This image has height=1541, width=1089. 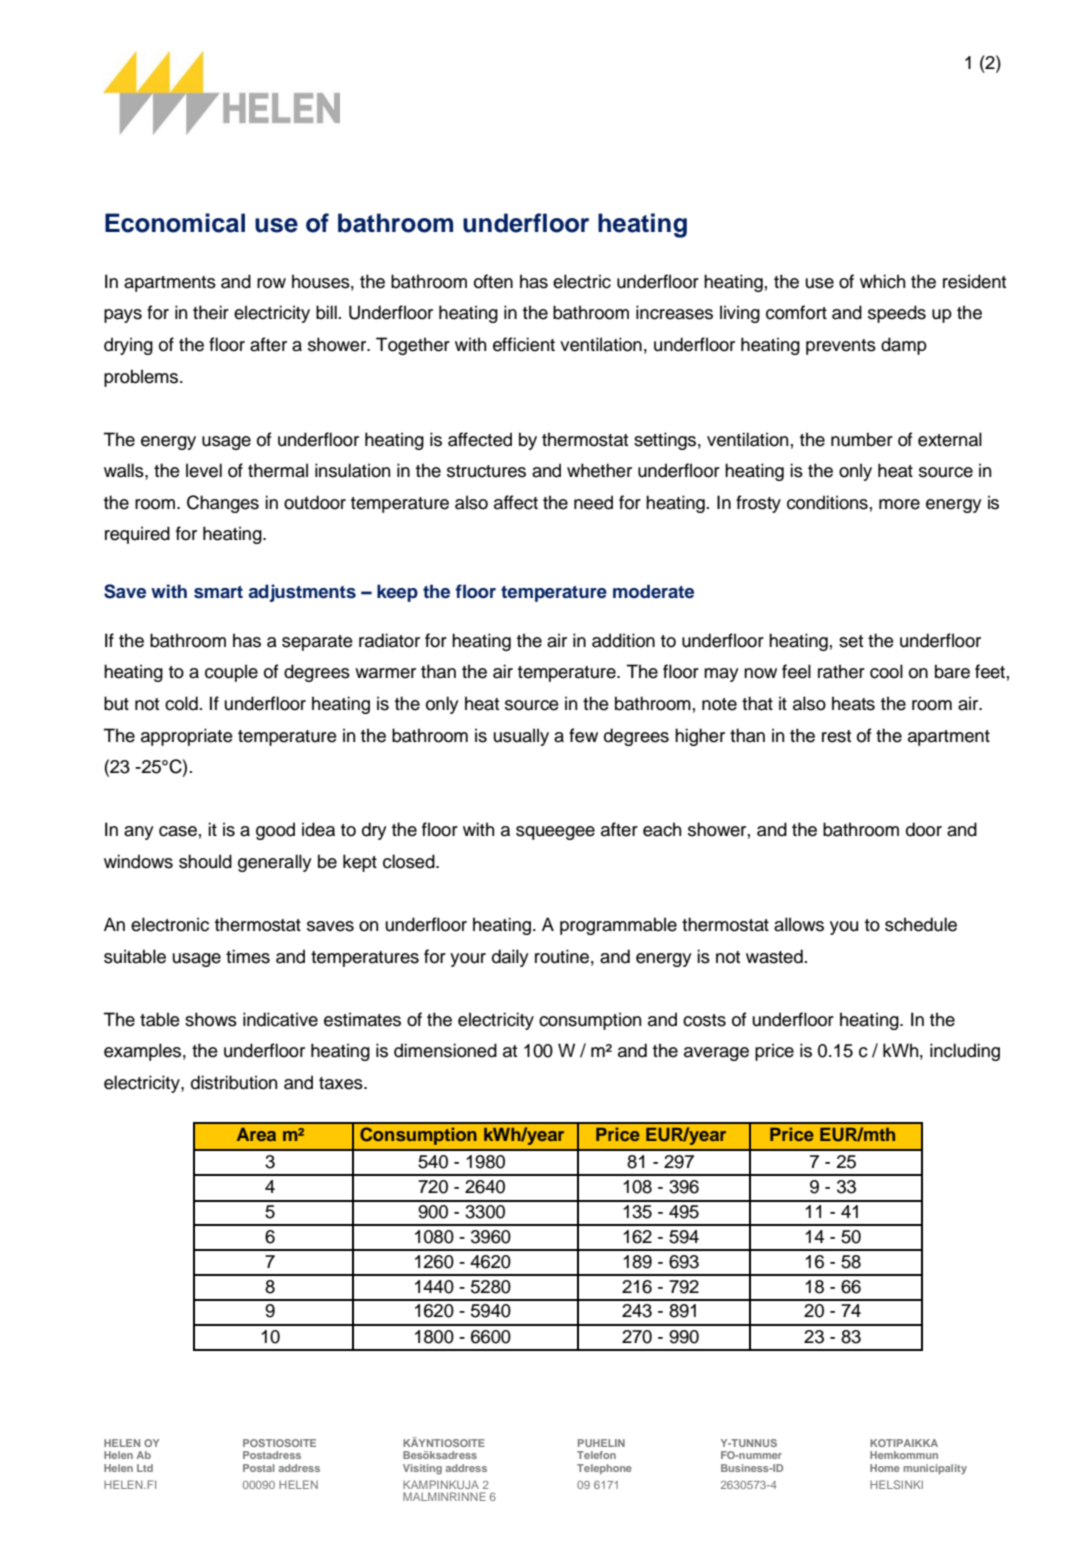 What do you see at coordinates (271, 283) in the image?
I see `row` at bounding box center [271, 283].
